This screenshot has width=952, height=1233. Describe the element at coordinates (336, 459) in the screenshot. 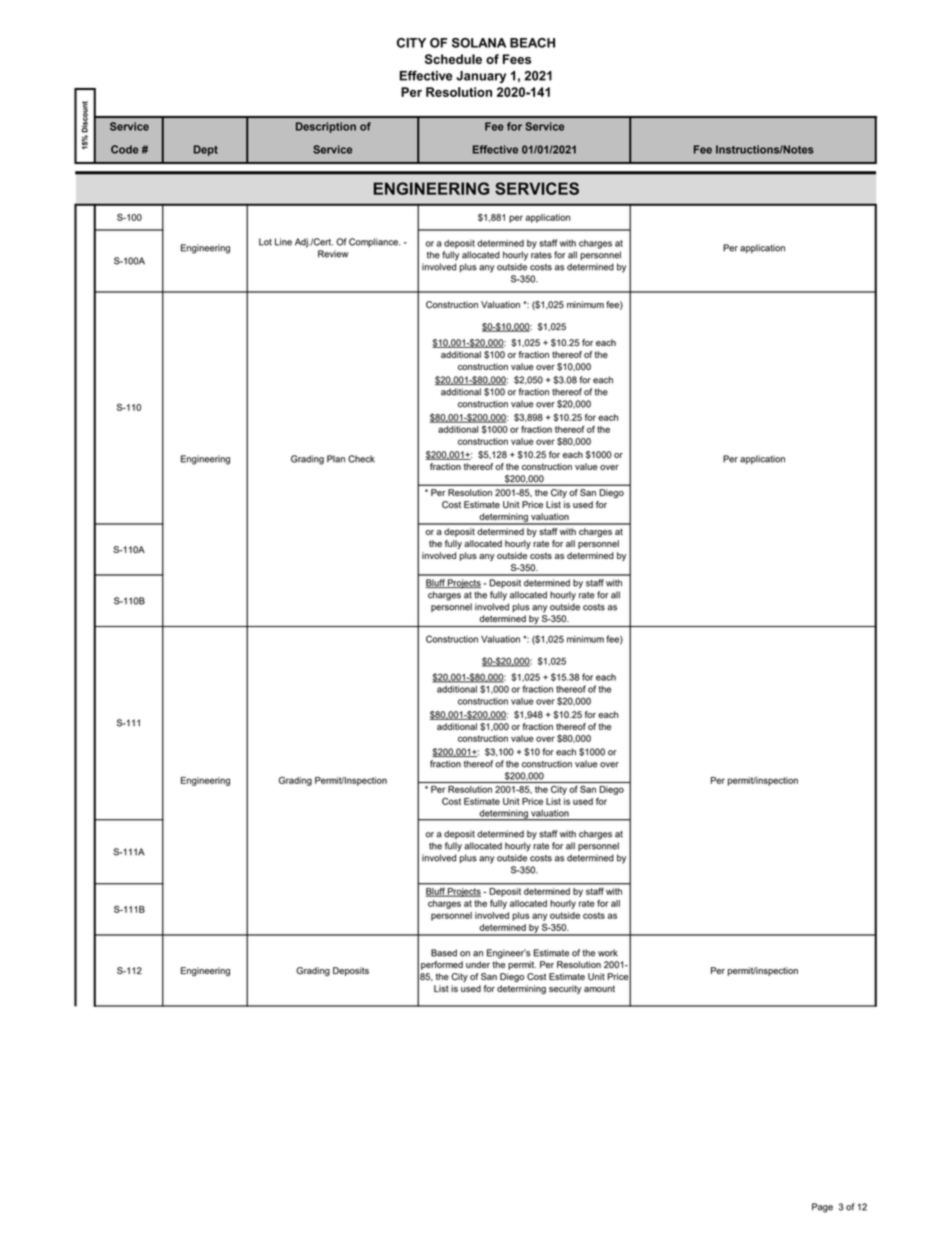

I see `Plan` at that location.
